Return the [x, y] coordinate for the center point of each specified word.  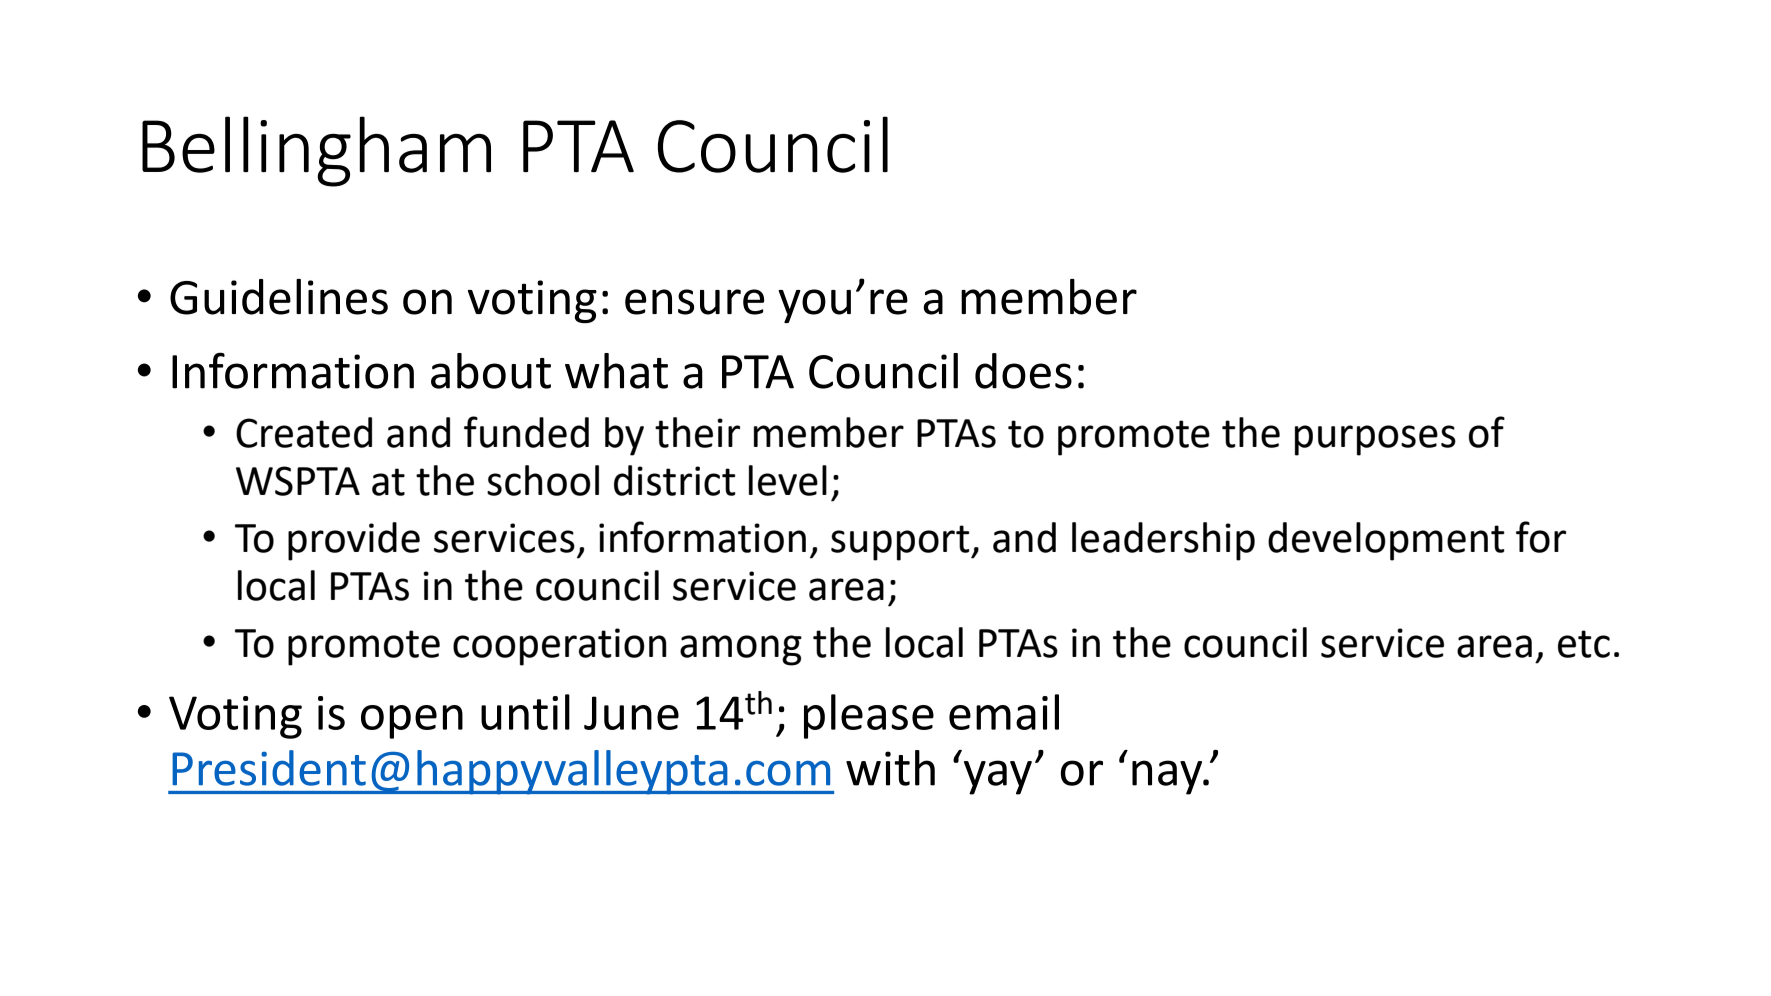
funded [526, 432]
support [901, 543]
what [616, 371]
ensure [694, 302]
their [697, 432]
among [741, 650]
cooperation [560, 647]
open [412, 722]
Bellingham [316, 151]
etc [1584, 644]
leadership [1163, 541]
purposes [1375, 440]
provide [354, 541]
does [1023, 371]
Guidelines [279, 297]
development [1386, 541]
